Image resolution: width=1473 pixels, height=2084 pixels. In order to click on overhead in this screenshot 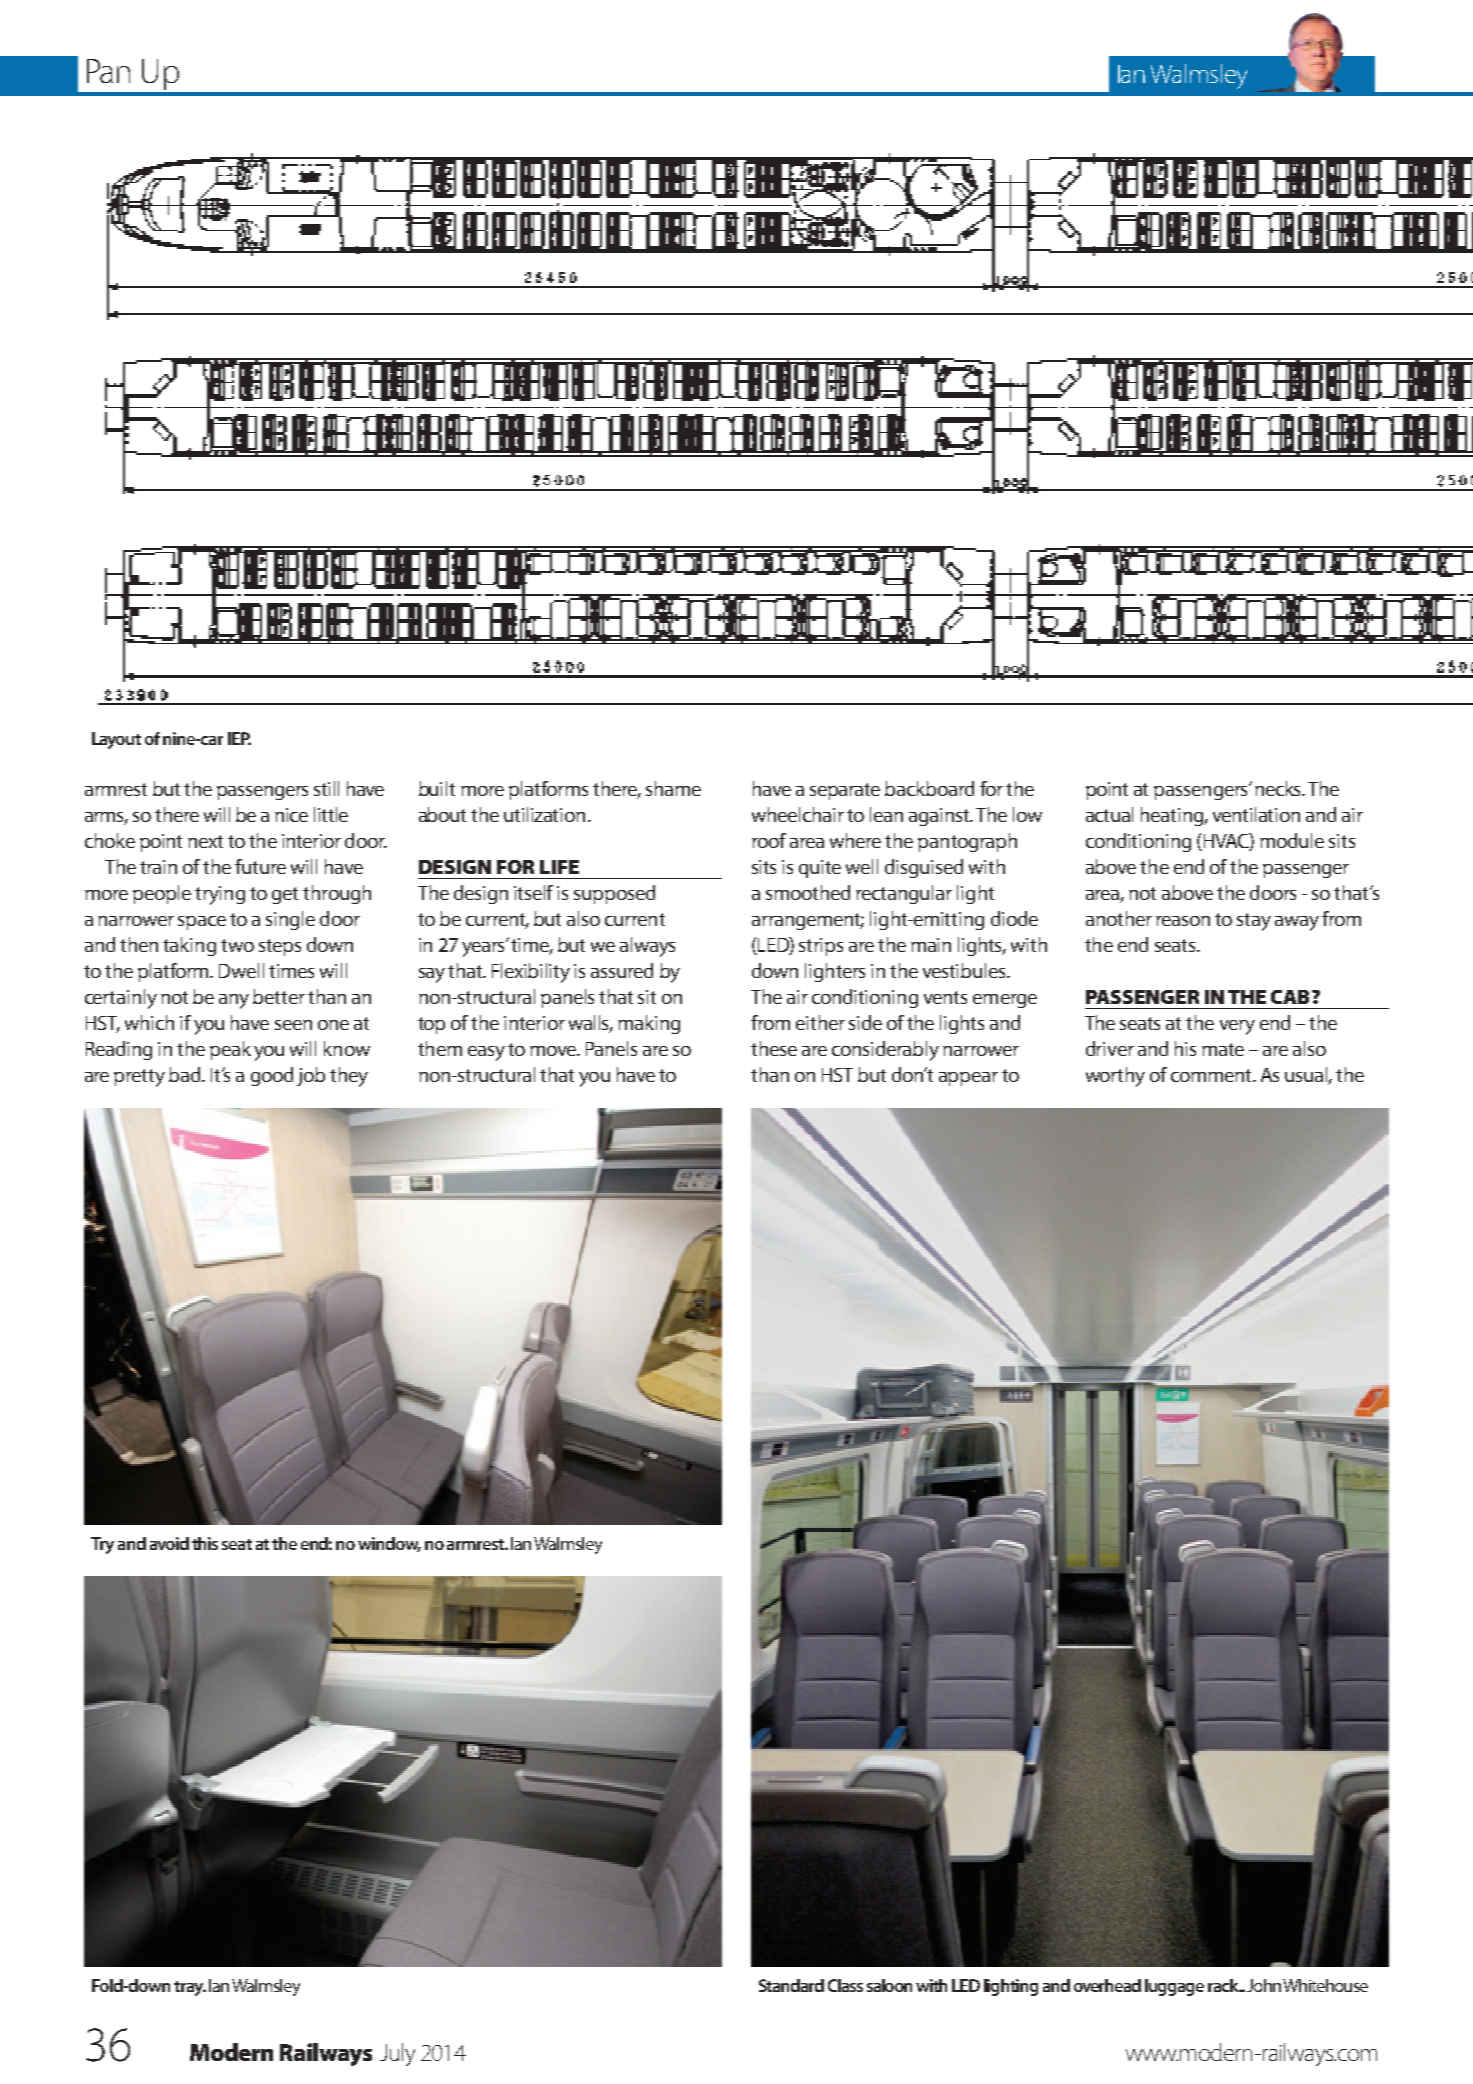, I will do `click(1107, 1985)`.
